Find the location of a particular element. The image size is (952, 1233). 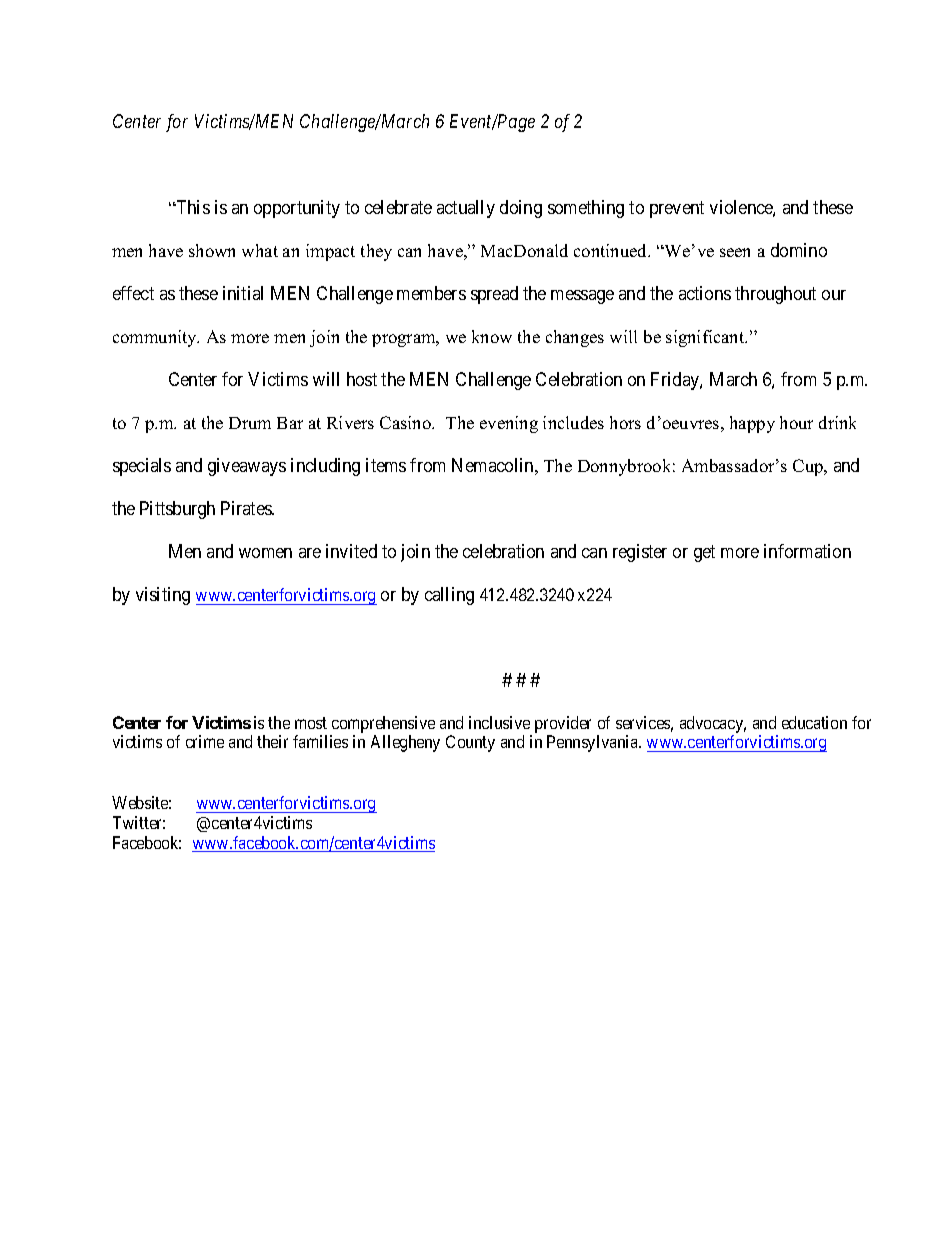

Cup is located at coordinates (809, 467).
